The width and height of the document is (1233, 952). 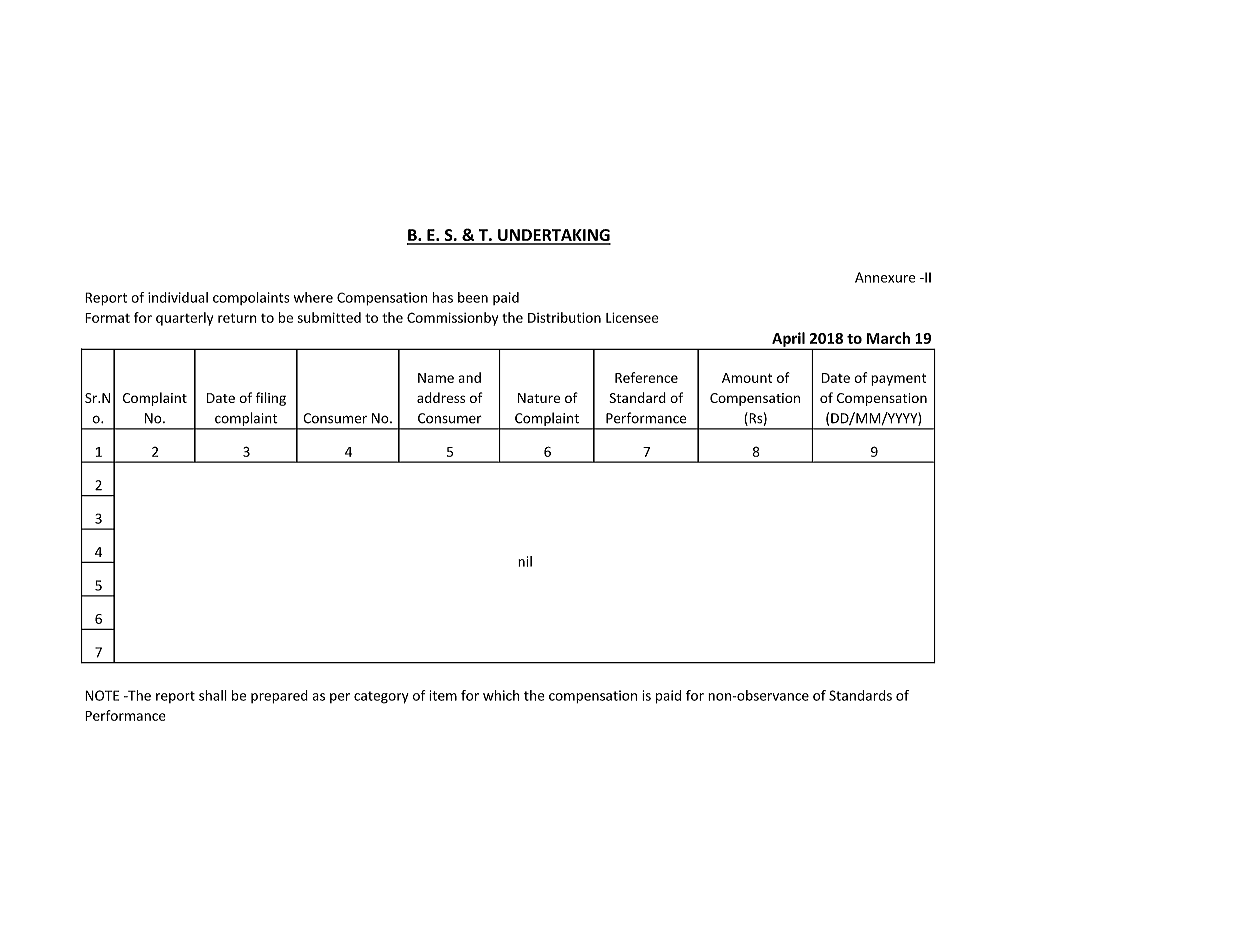 What do you see at coordinates (553, 236) in the document?
I see `UNDERTAKING` at bounding box center [553, 236].
